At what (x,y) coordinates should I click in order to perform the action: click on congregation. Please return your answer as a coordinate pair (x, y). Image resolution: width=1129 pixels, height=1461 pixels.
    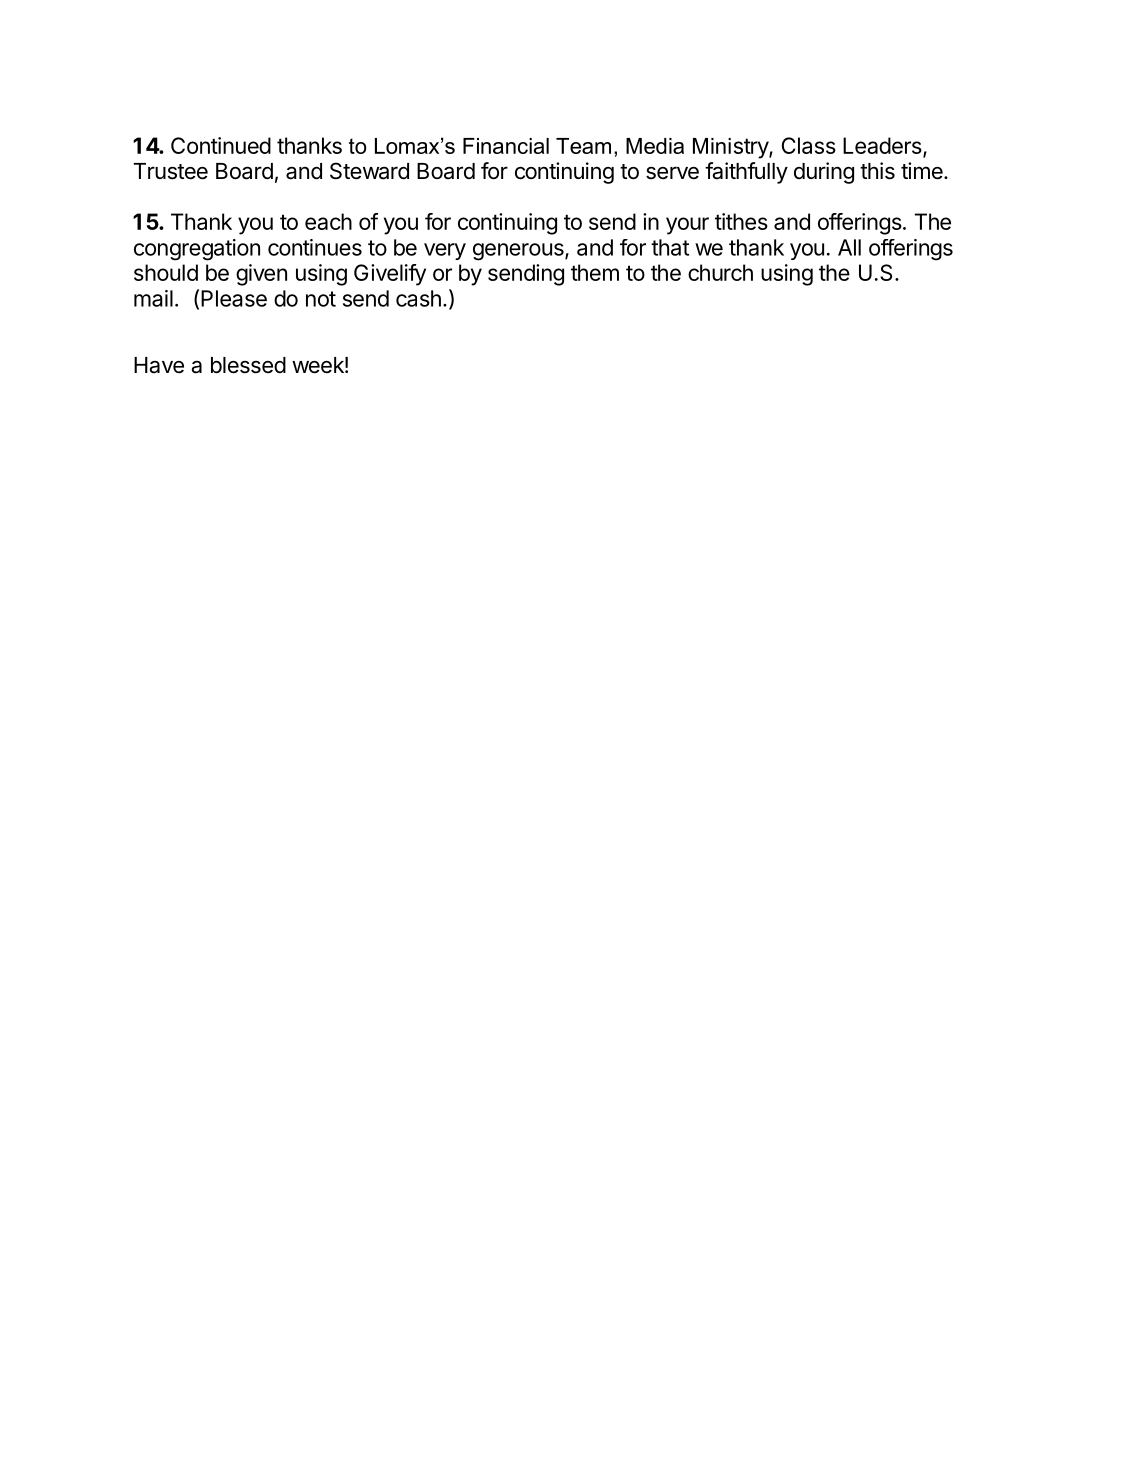
    Looking at the image, I should click on (197, 250).
